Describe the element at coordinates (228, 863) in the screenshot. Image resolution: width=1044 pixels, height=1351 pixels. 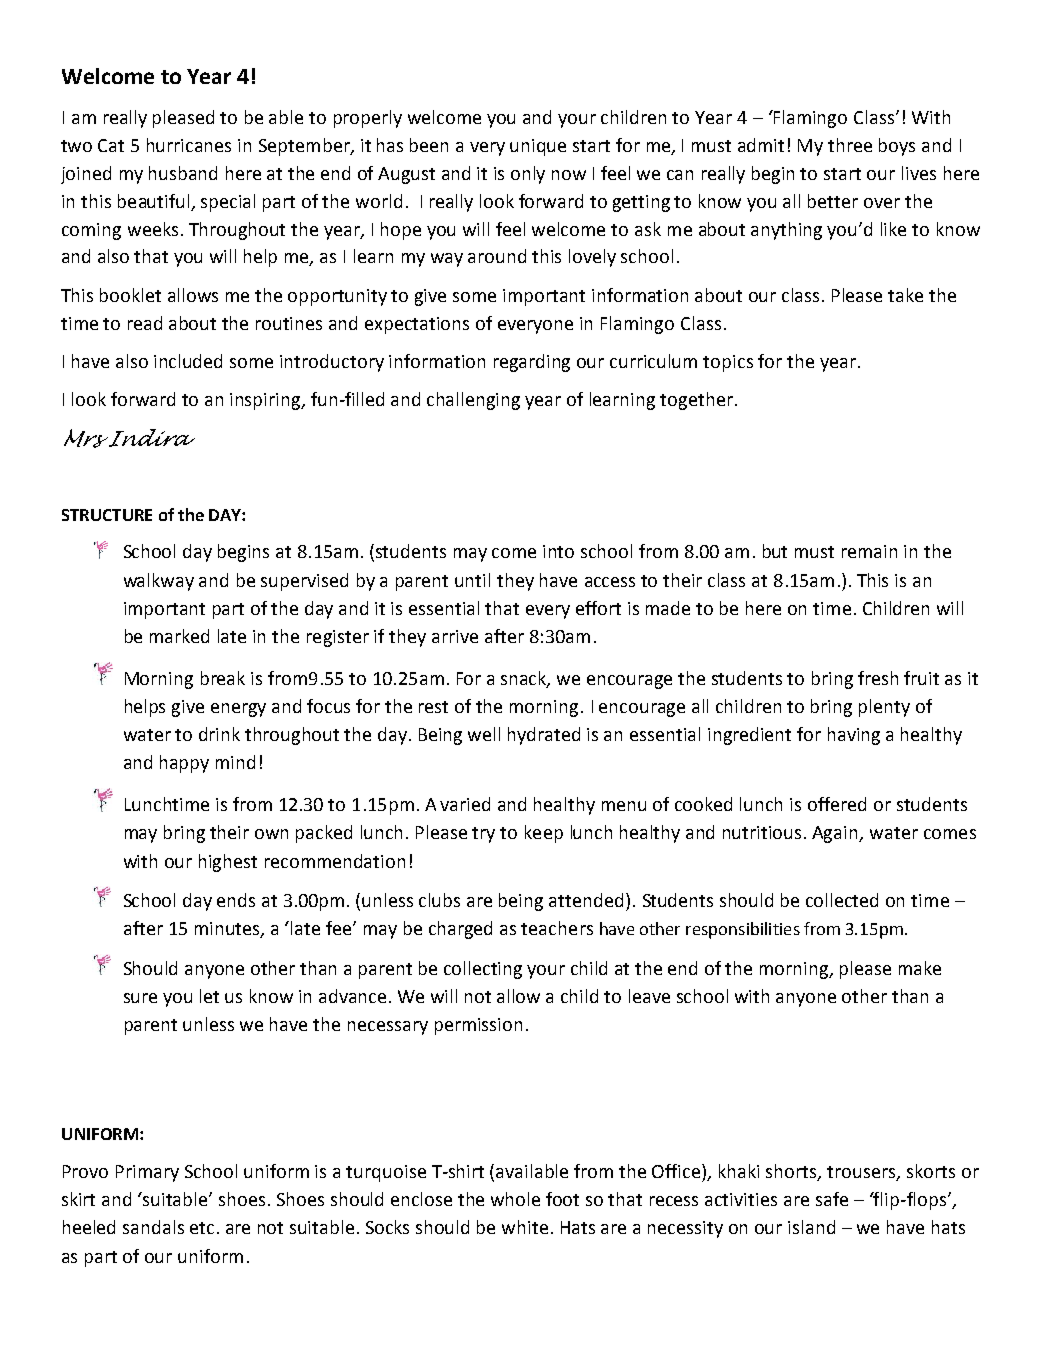
I see `highest` at that location.
